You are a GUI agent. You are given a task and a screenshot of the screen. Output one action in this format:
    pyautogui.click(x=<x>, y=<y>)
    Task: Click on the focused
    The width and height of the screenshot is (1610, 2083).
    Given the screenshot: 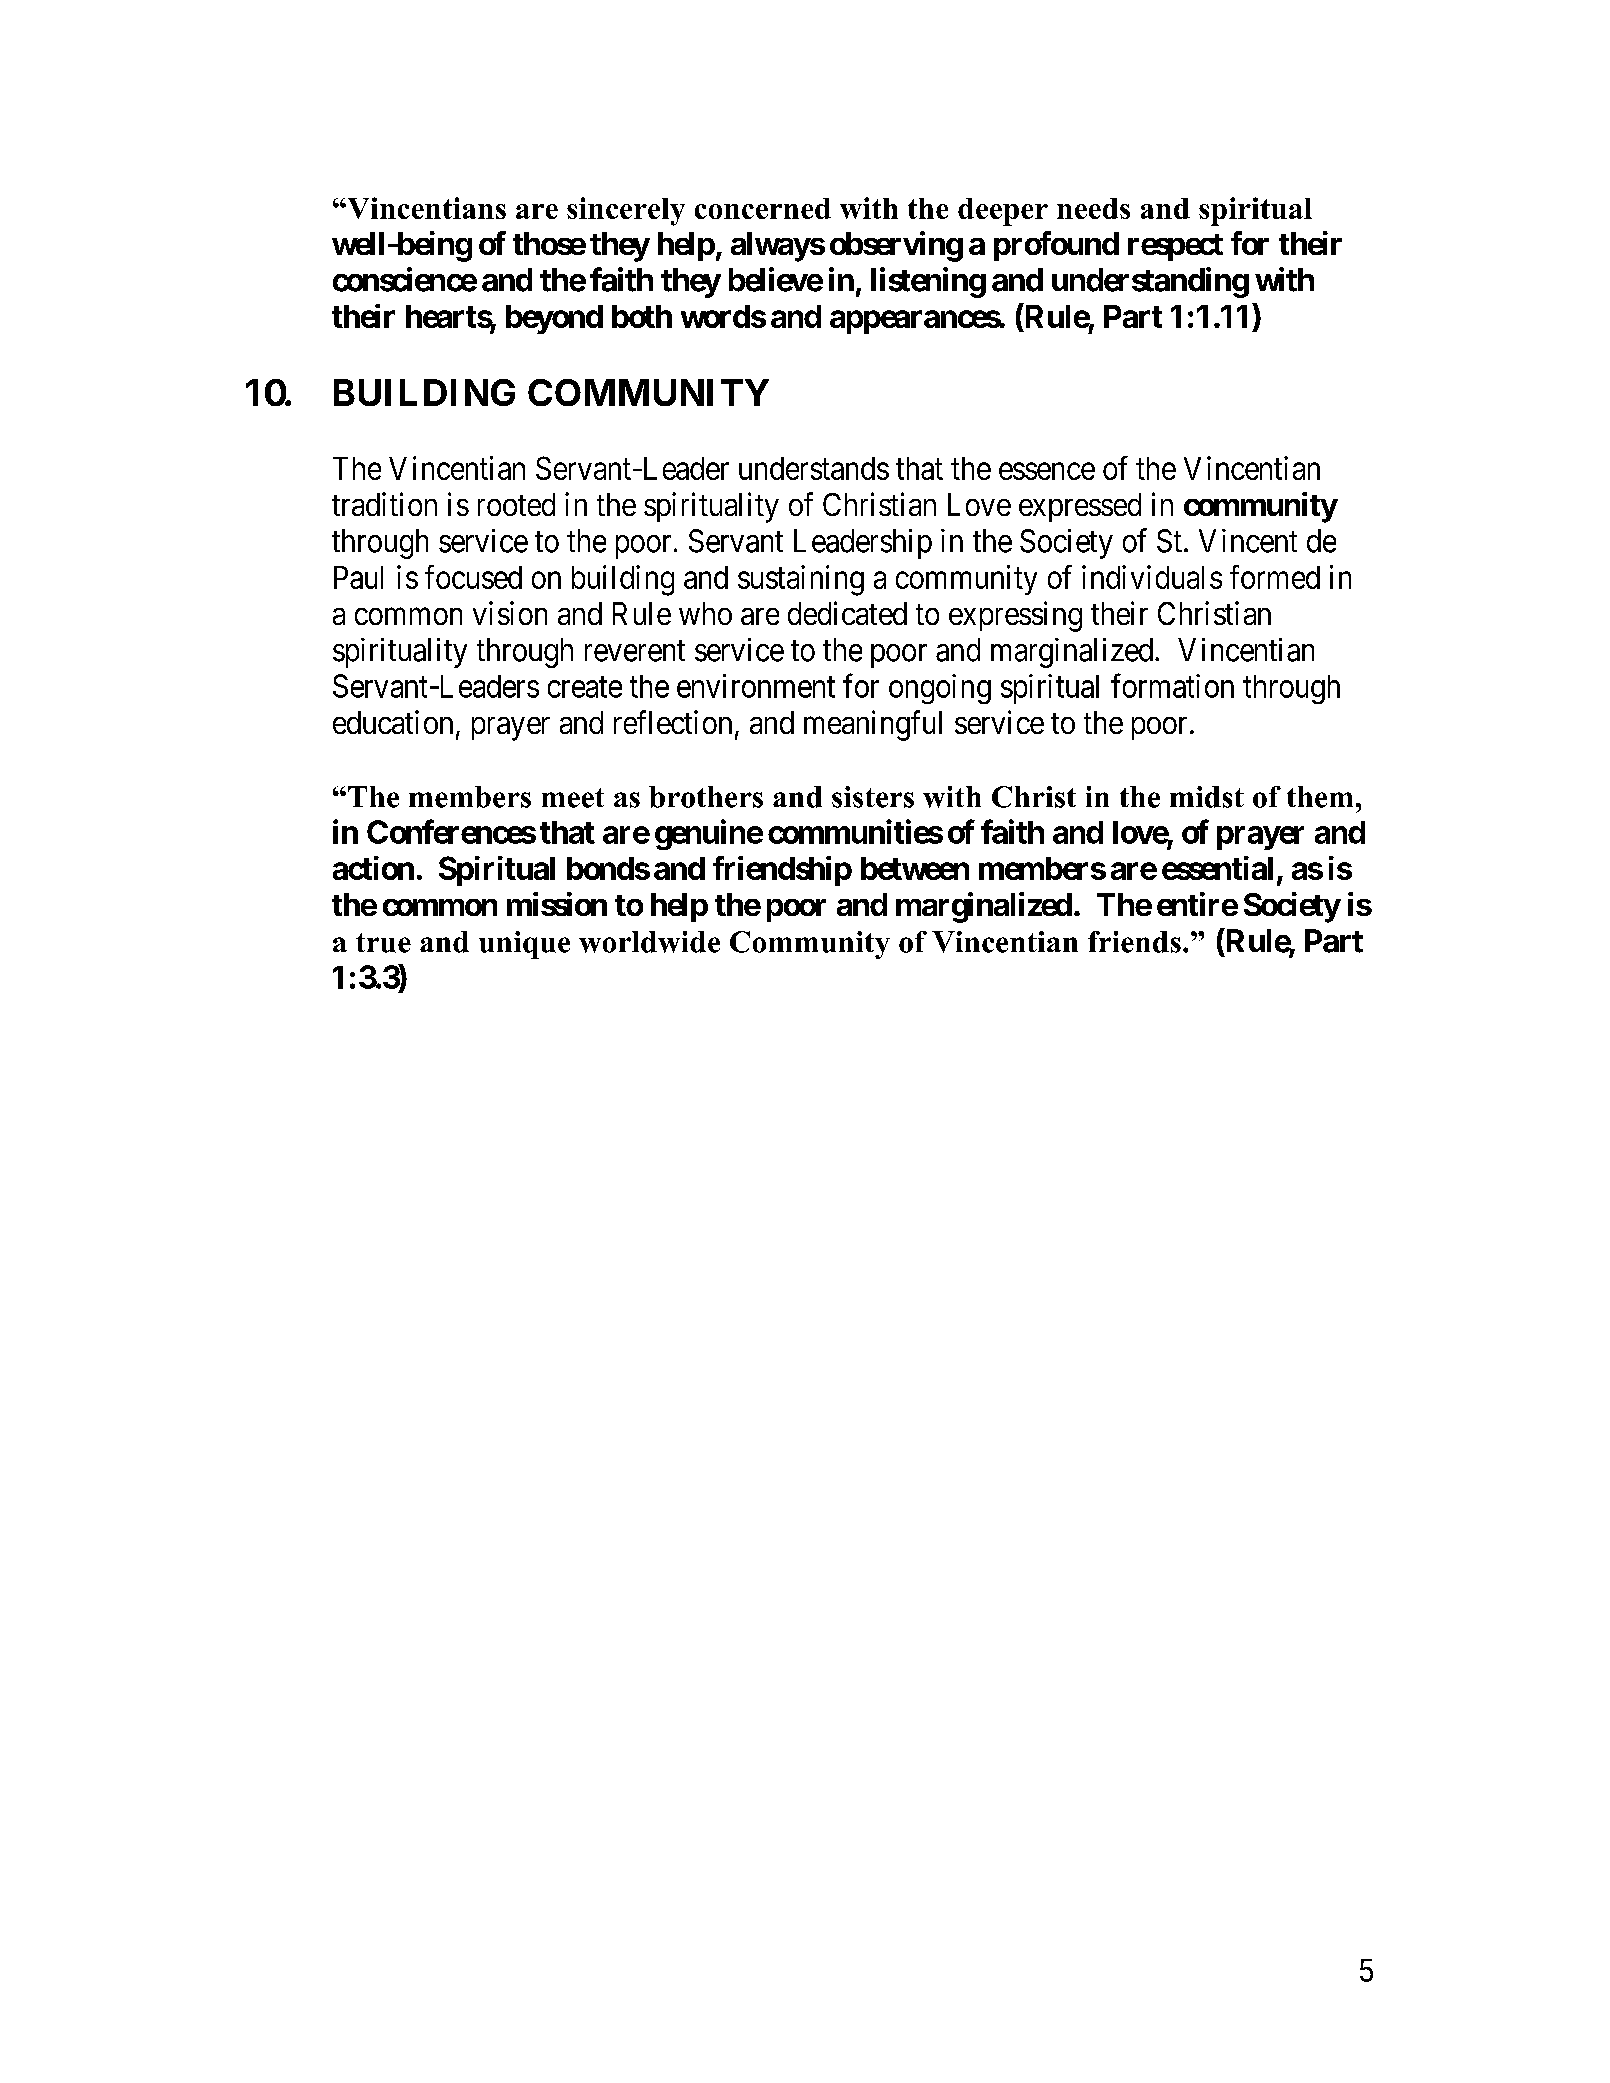 What is the action you would take?
    pyautogui.click(x=473, y=577)
